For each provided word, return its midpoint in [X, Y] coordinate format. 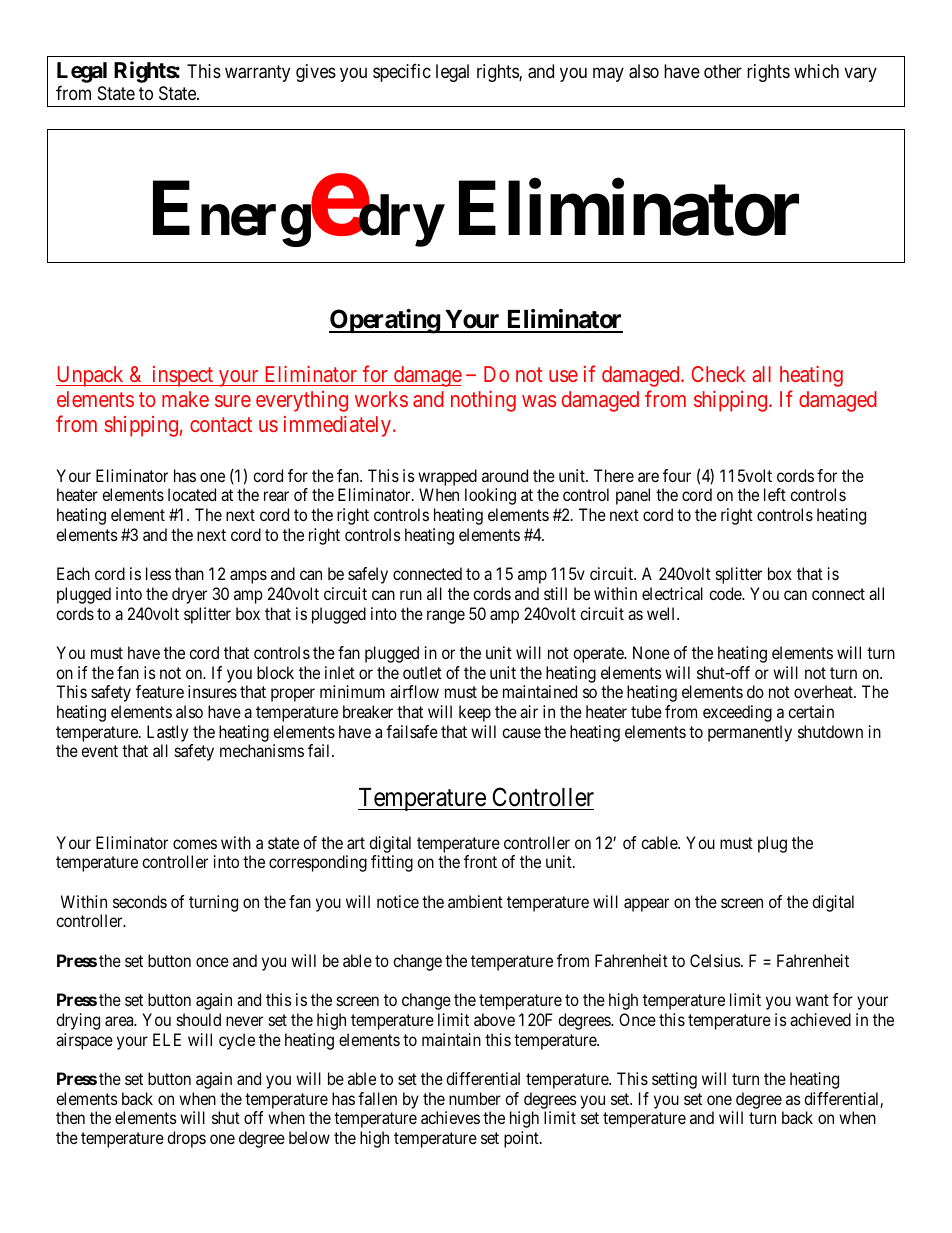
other [723, 71]
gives [316, 73]
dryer [189, 595]
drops [186, 1139]
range [446, 617]
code [726, 593]
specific [402, 73]
